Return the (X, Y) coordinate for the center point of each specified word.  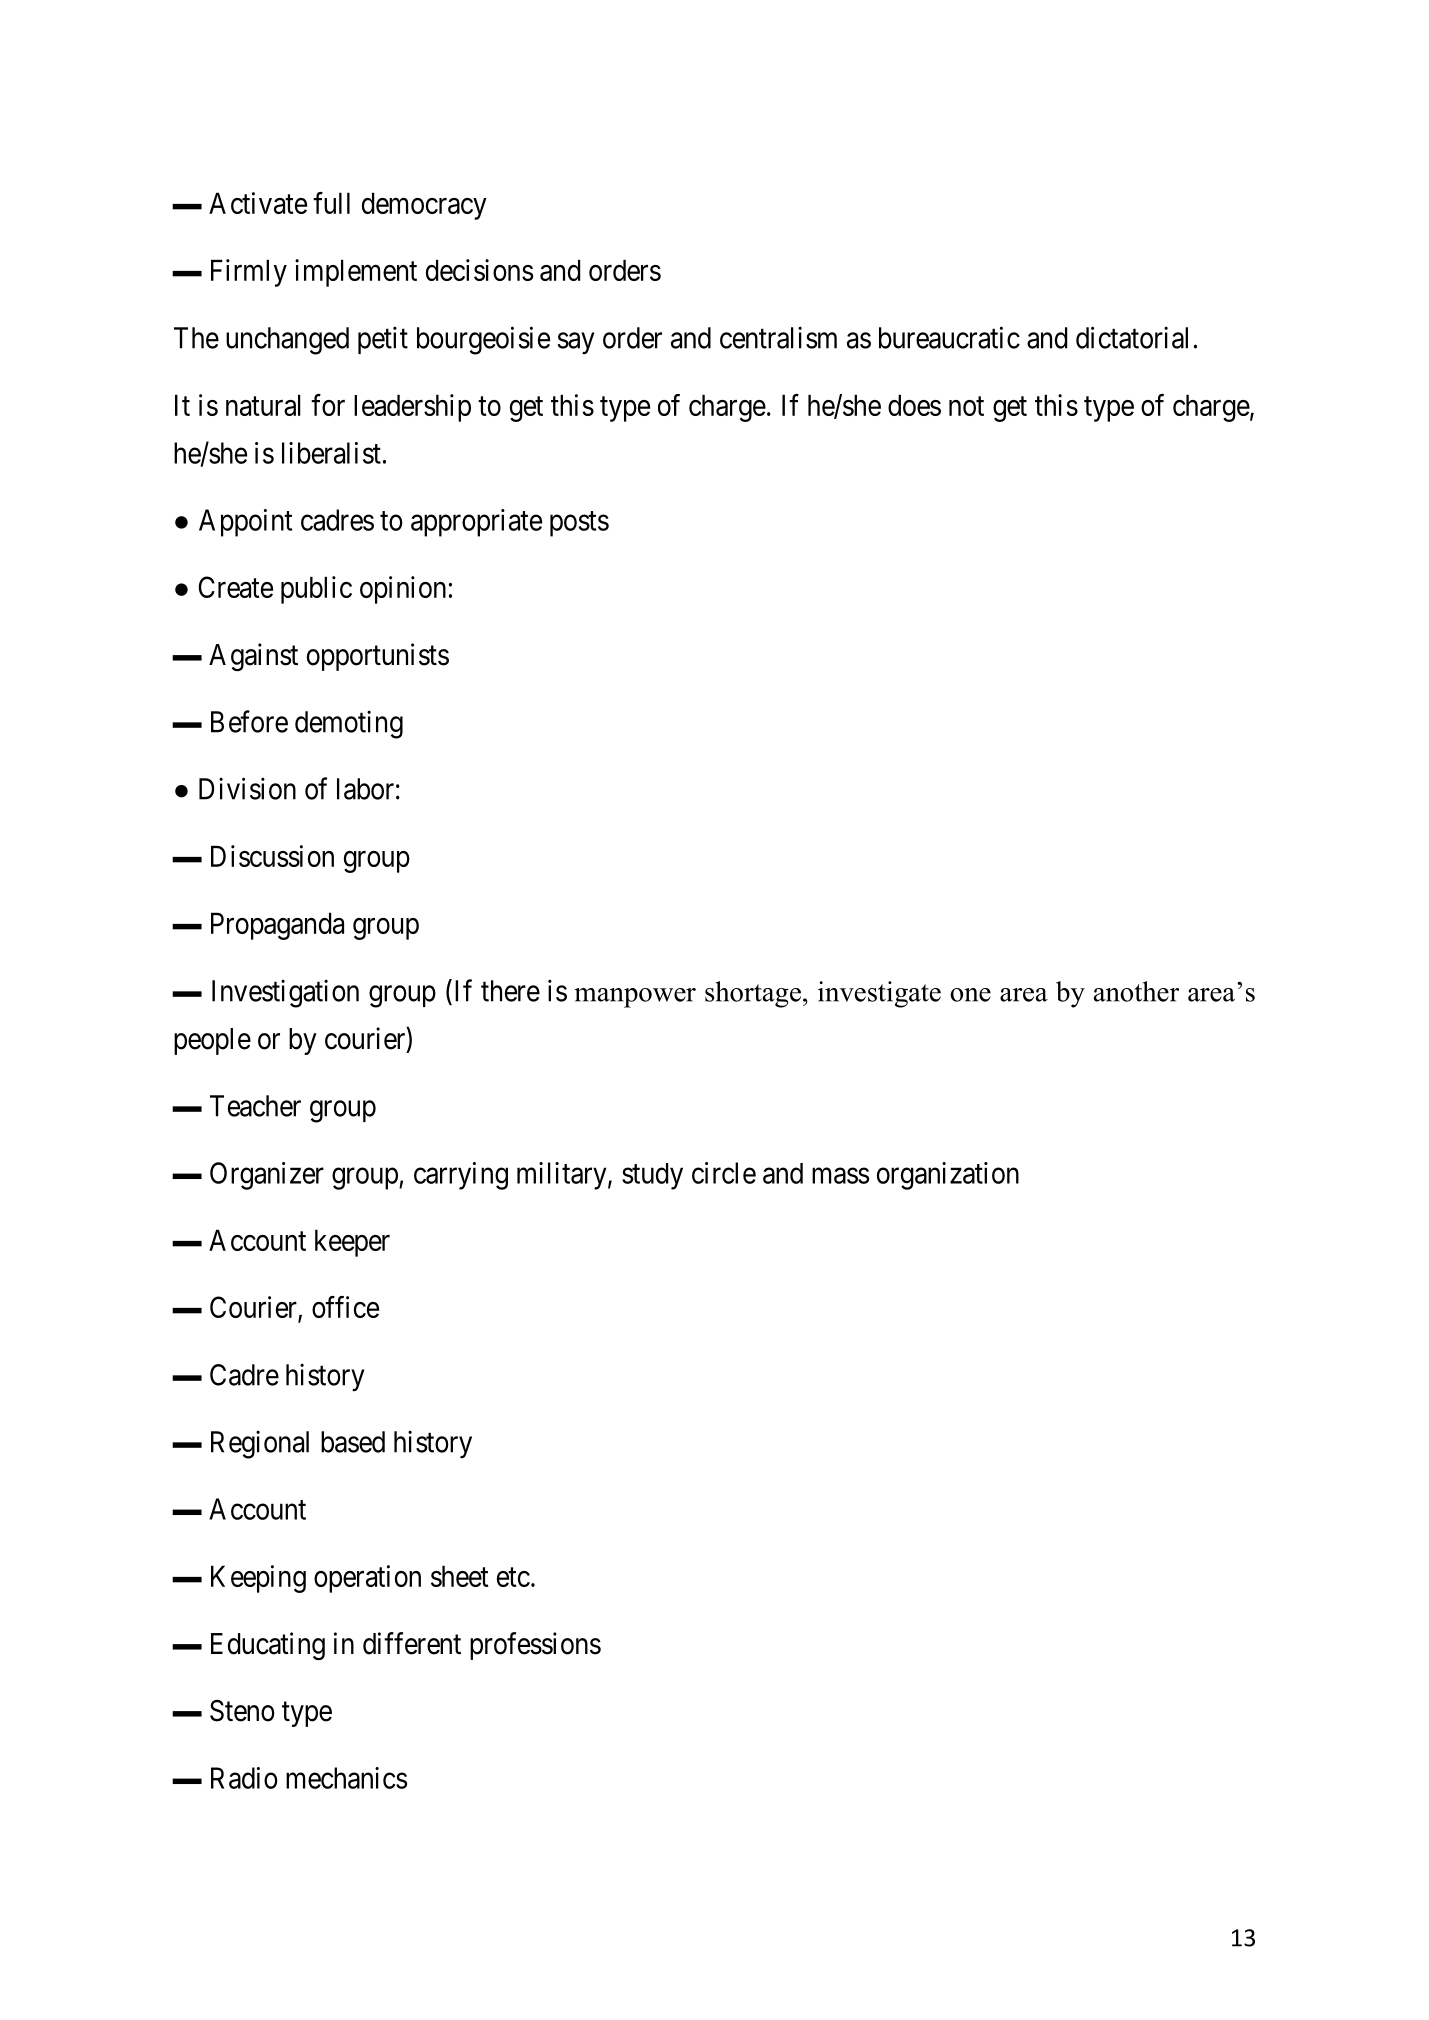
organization (948, 1176)
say (575, 343)
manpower (635, 998)
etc (513, 1577)
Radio (244, 1778)
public (316, 590)
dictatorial (1132, 337)
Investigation (285, 993)
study (652, 1176)
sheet (460, 1576)
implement (356, 273)
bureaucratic (949, 337)
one (970, 995)
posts (579, 524)
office (345, 1307)
